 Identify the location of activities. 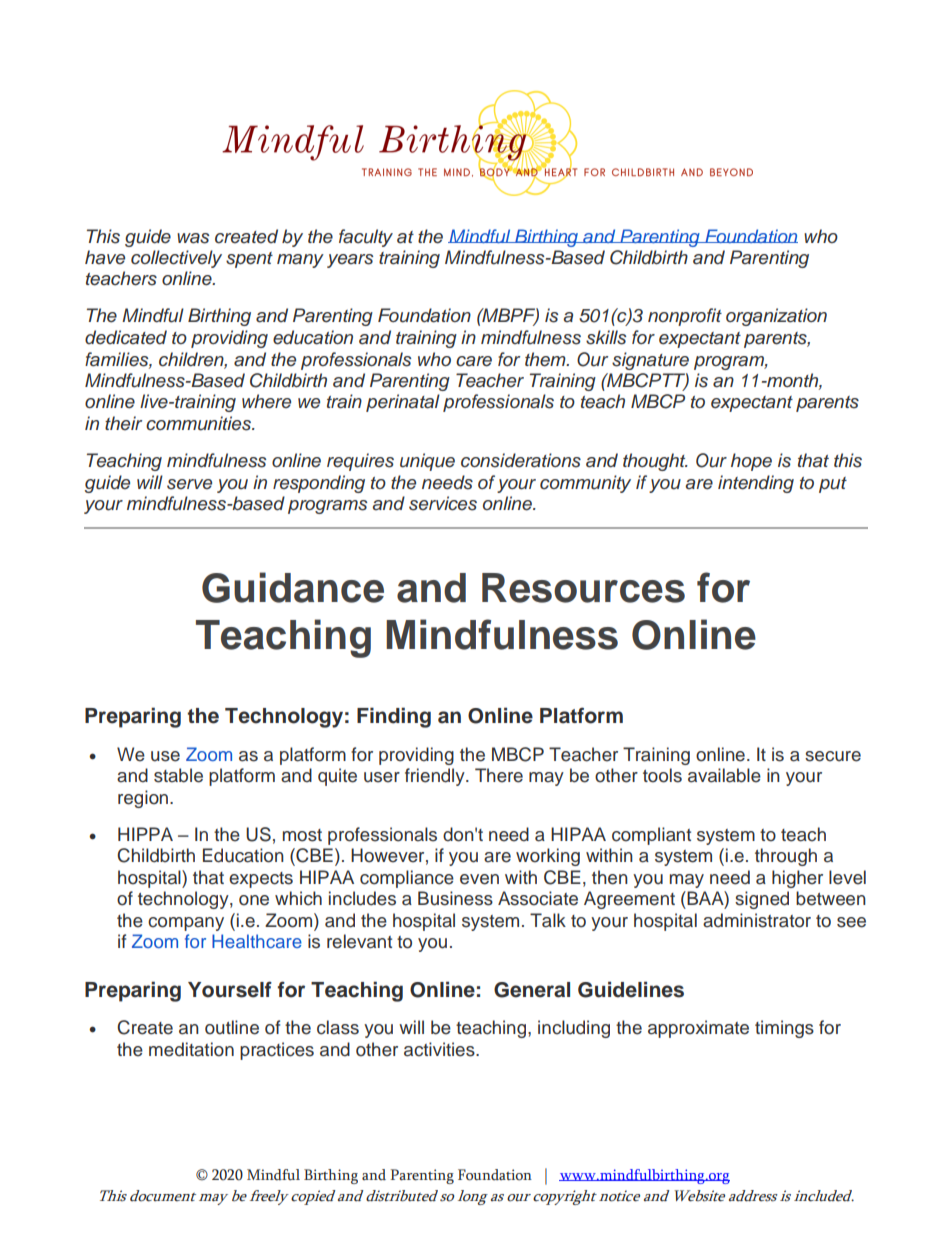
(440, 1049).
